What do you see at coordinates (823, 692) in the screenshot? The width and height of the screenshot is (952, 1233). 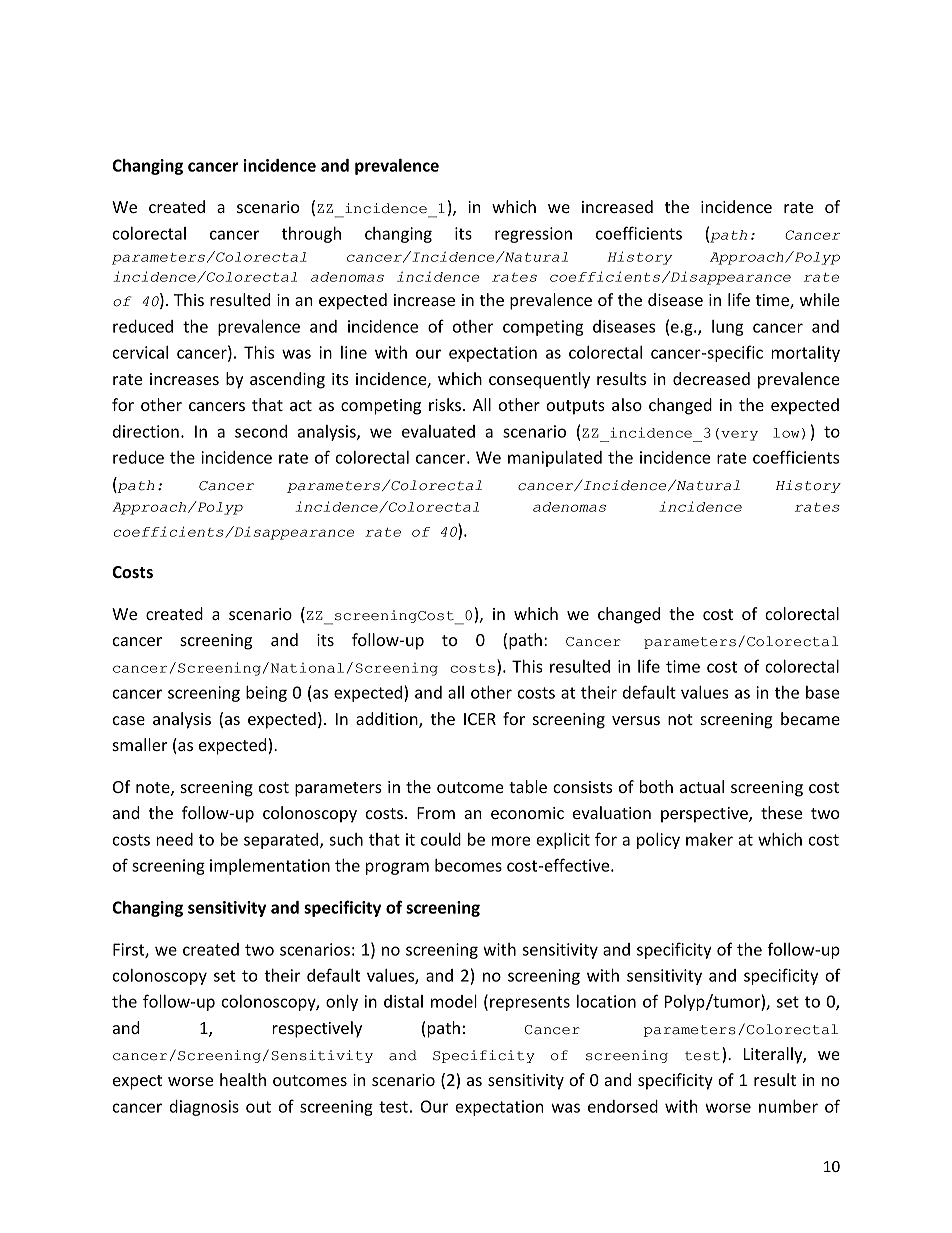 I see `base` at bounding box center [823, 692].
